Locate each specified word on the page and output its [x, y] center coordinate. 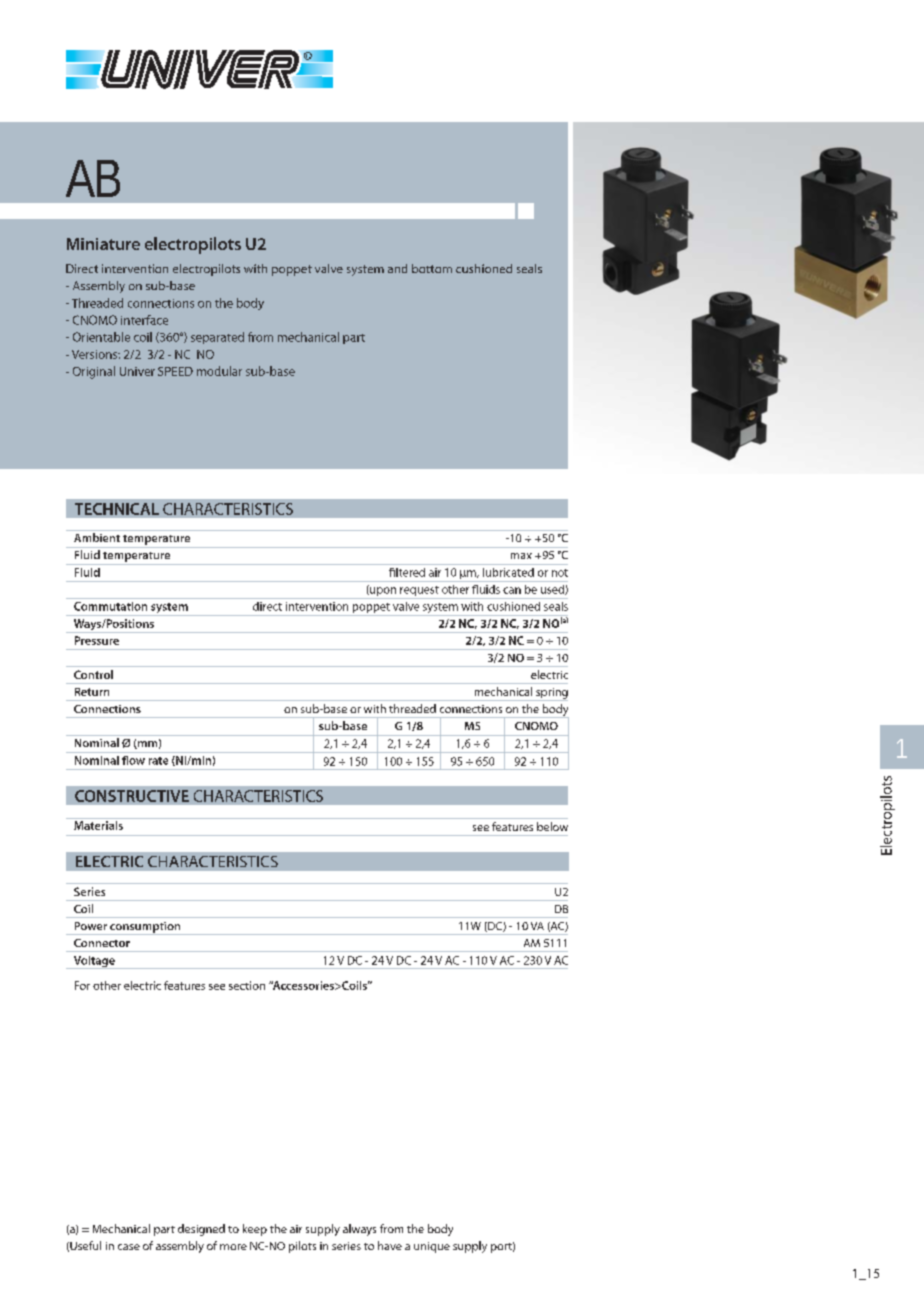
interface [144, 320]
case [129, 1247]
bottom [432, 268]
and [397, 268]
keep [255, 1230]
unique [432, 1247]
